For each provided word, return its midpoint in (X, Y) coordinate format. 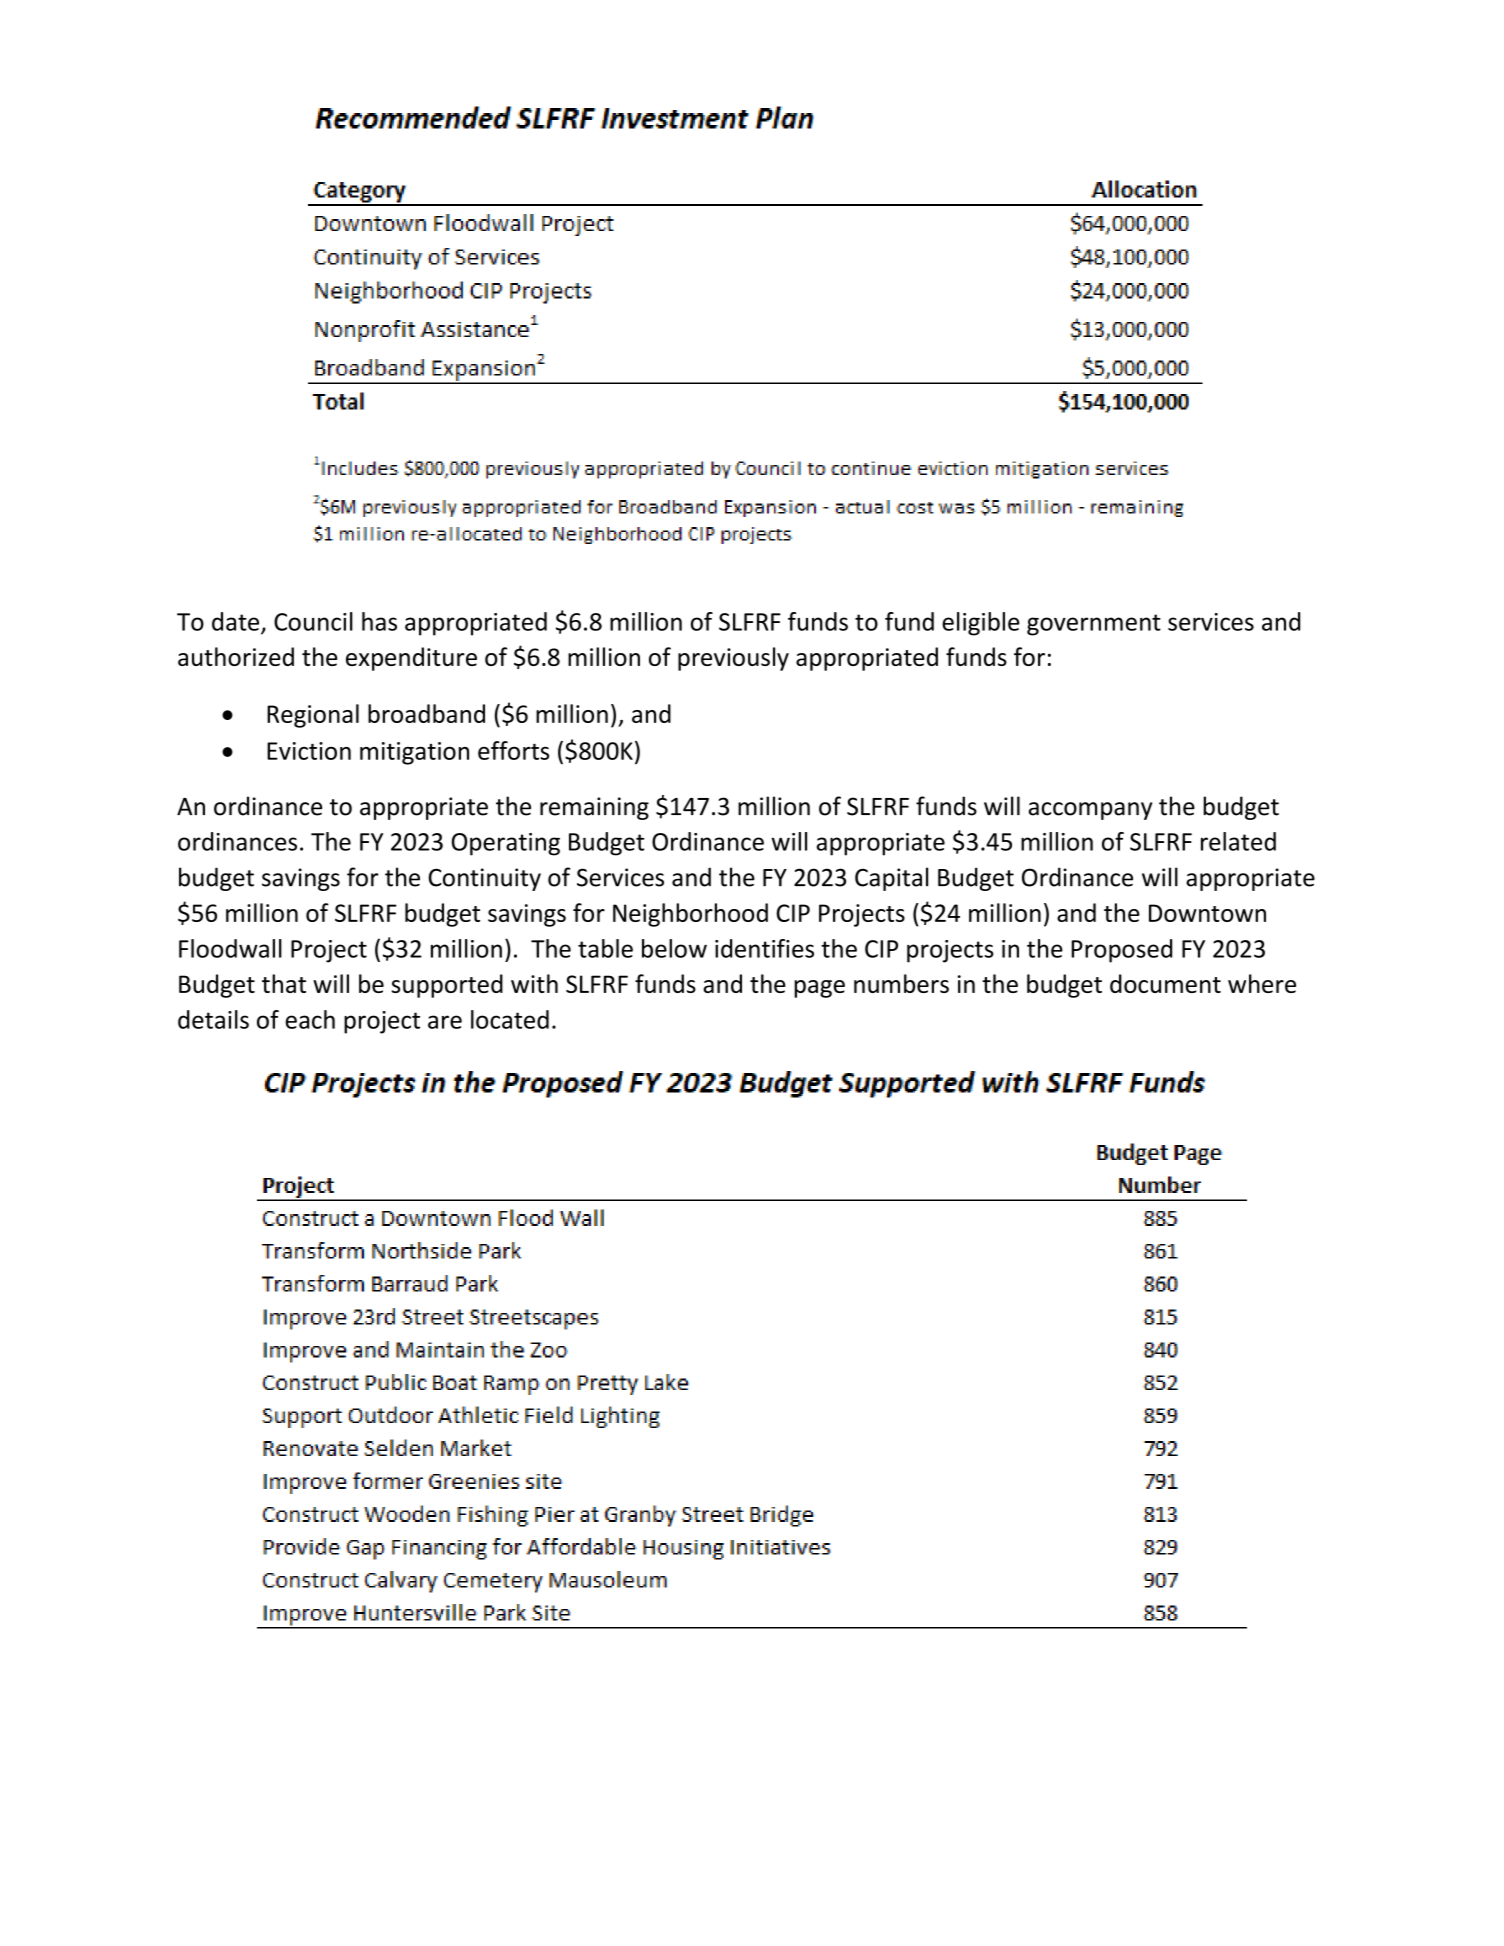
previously (733, 659)
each (310, 1019)
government (1094, 625)
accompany (1090, 811)
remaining (594, 808)
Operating (506, 844)
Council (313, 621)
